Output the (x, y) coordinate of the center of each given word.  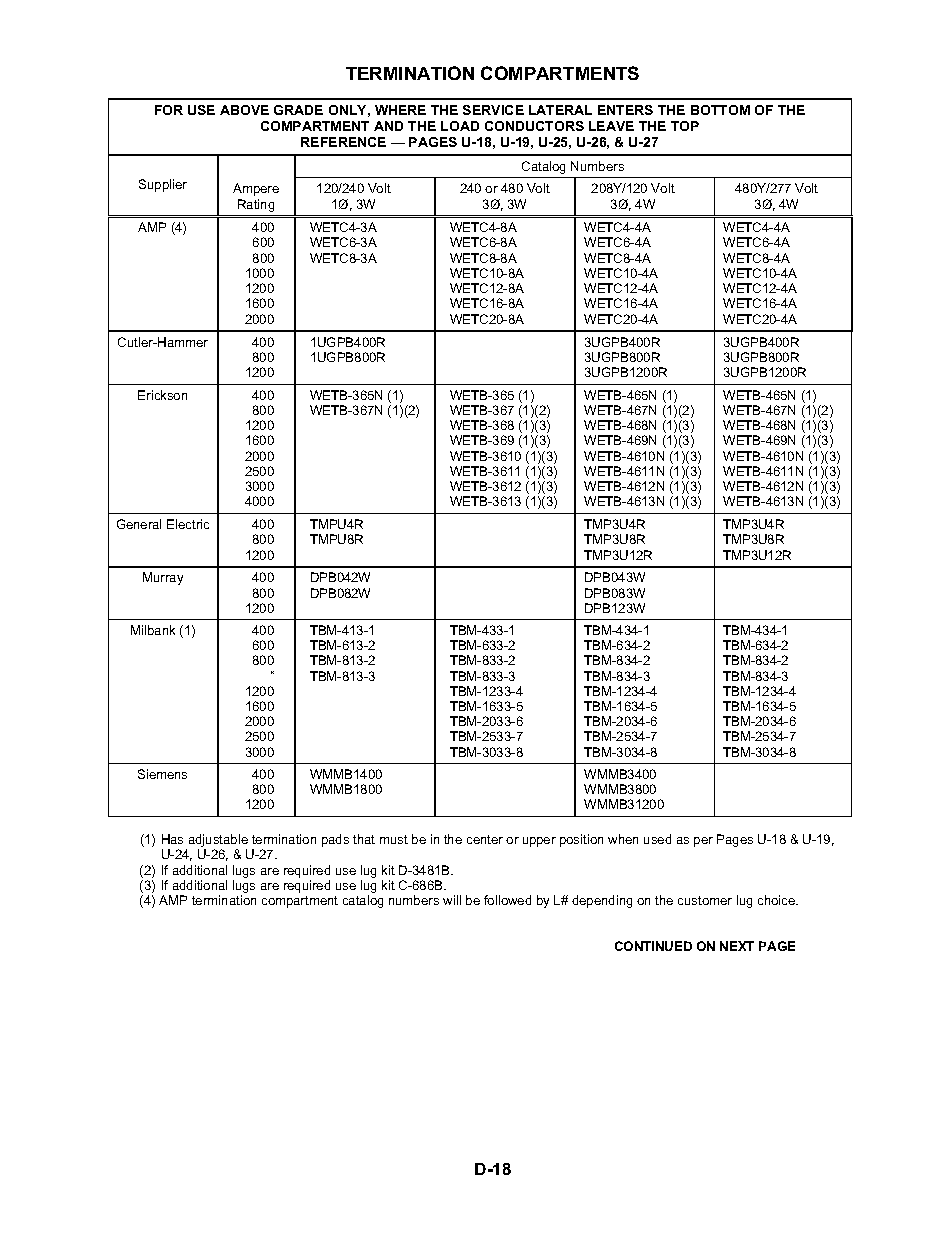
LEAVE (611, 126)
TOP (685, 126)
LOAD (460, 126)
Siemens (162, 774)
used (657, 839)
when (623, 839)
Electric (188, 524)
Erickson (162, 395)
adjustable (217, 842)
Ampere (256, 189)
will (452, 900)
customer (705, 900)
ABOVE (244, 110)
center (485, 839)
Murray (163, 578)
